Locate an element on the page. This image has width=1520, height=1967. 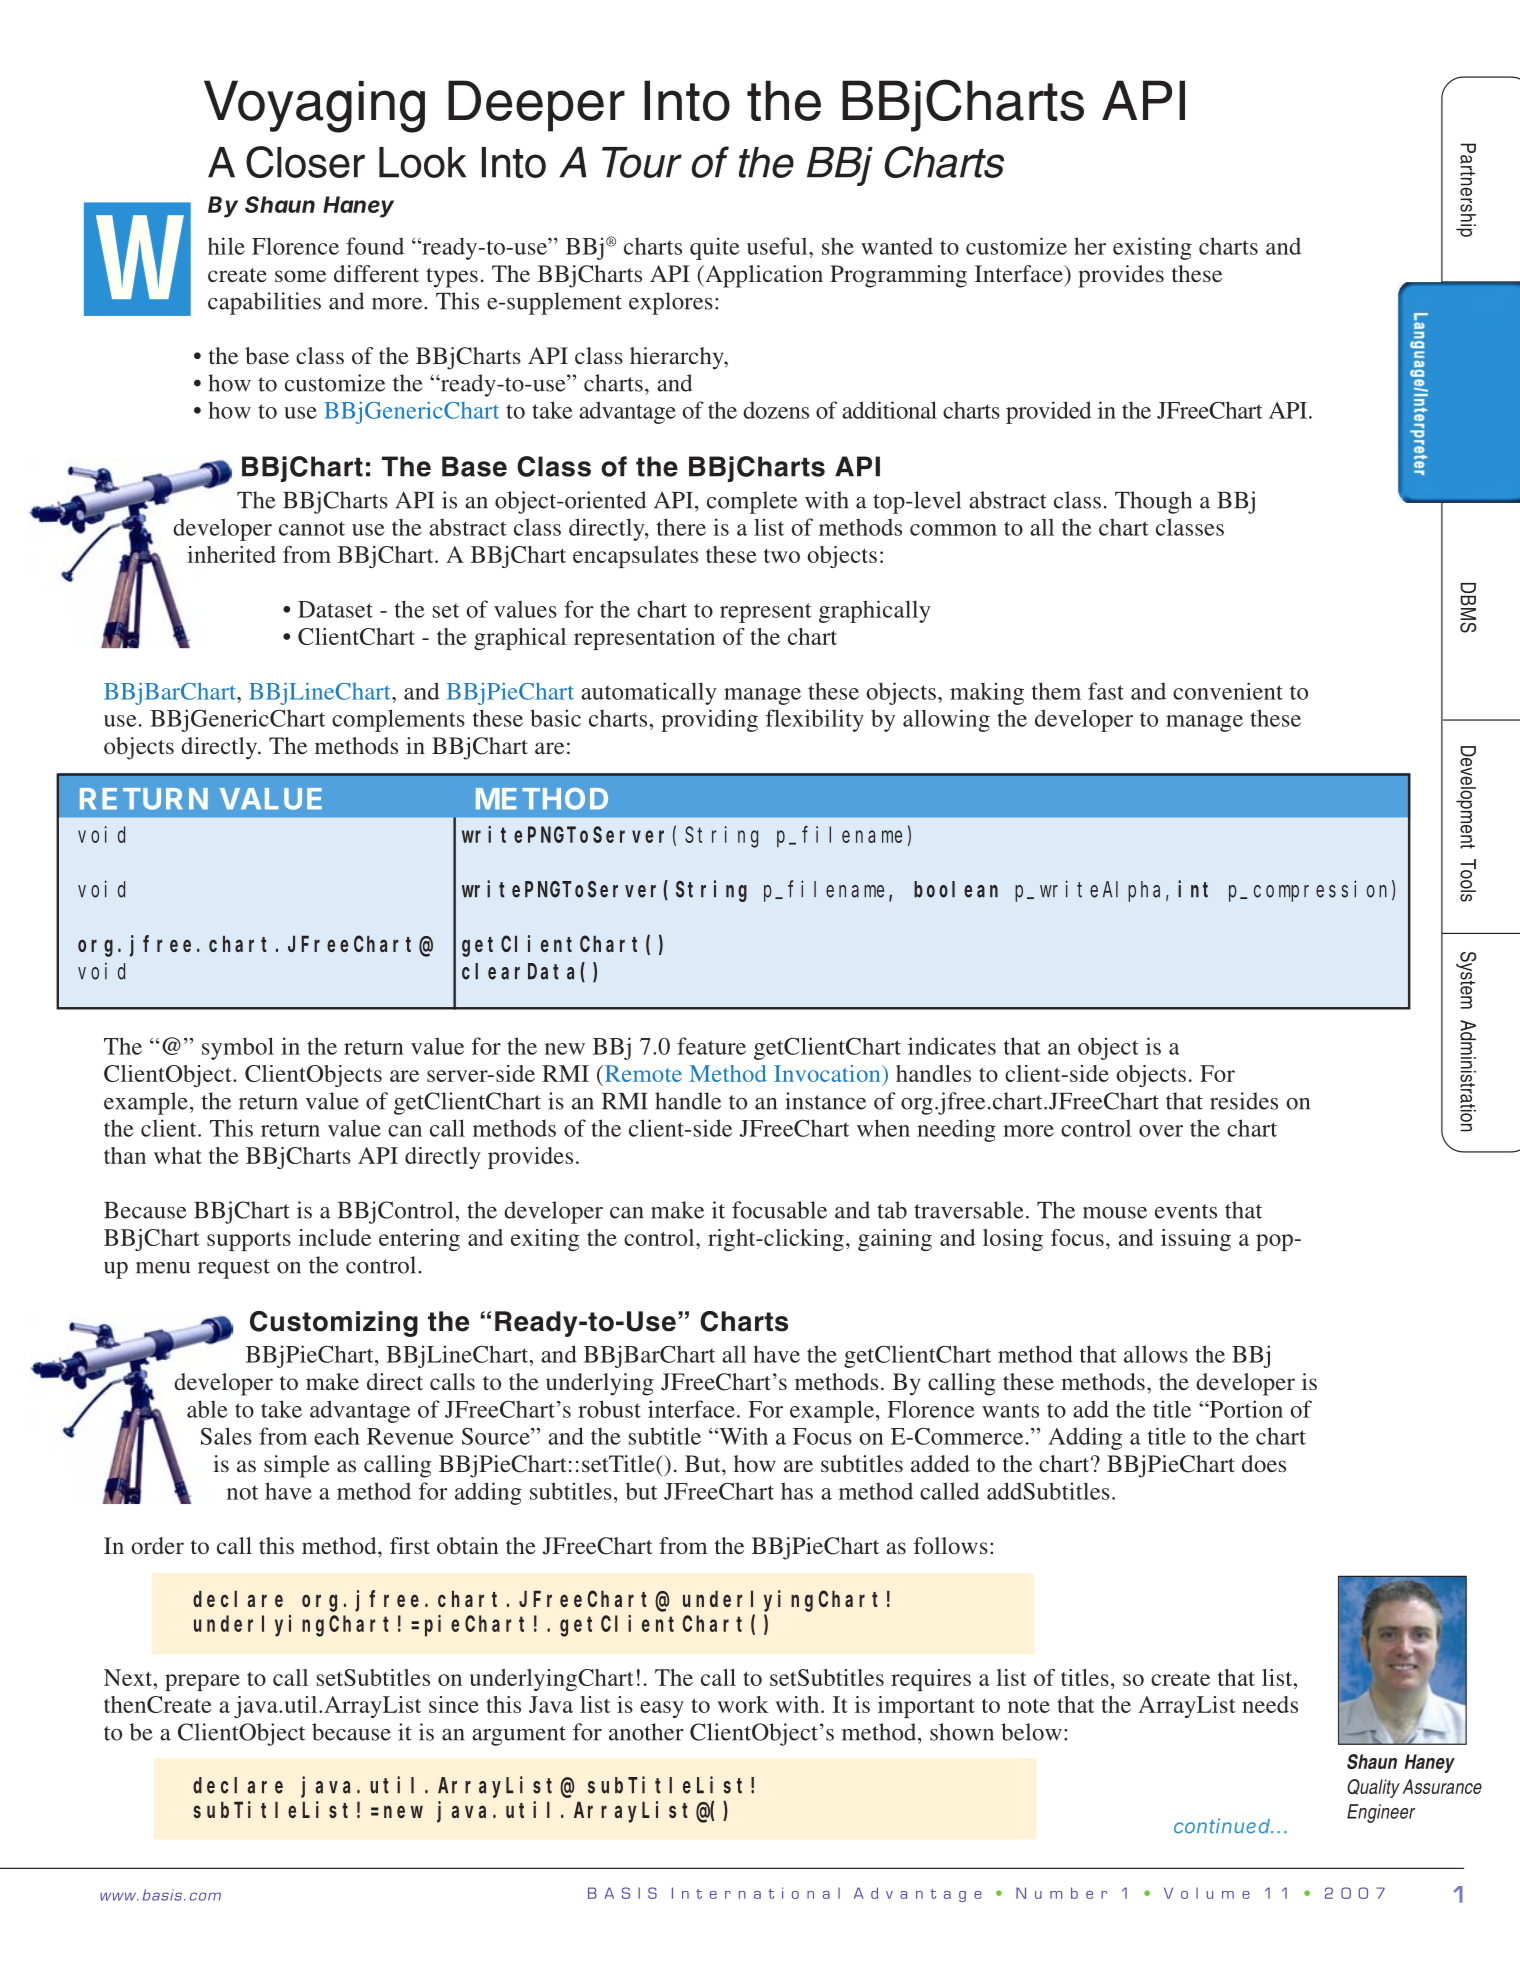
work is located at coordinates (743, 1704).
